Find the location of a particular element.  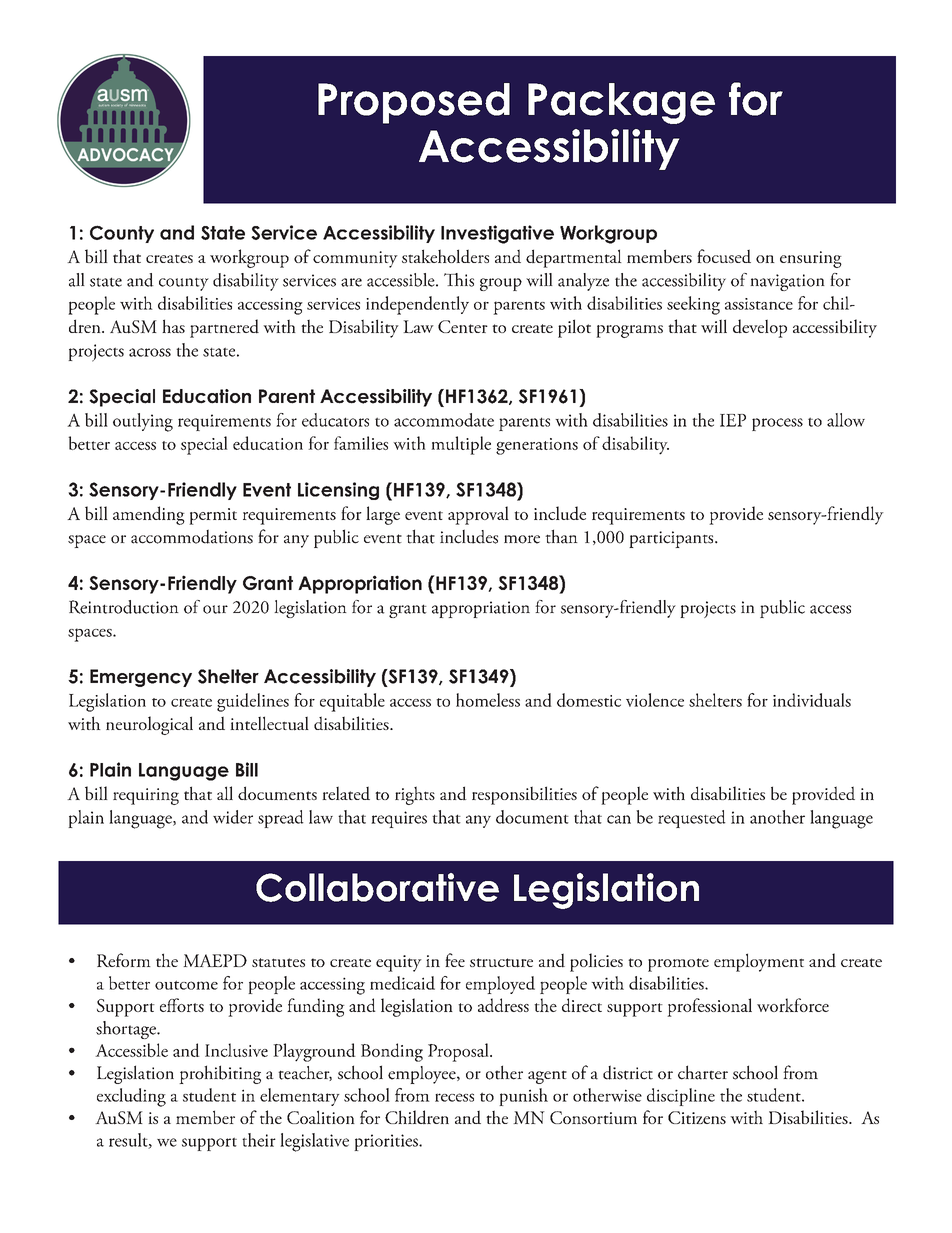

permit is located at coordinates (213, 516).
